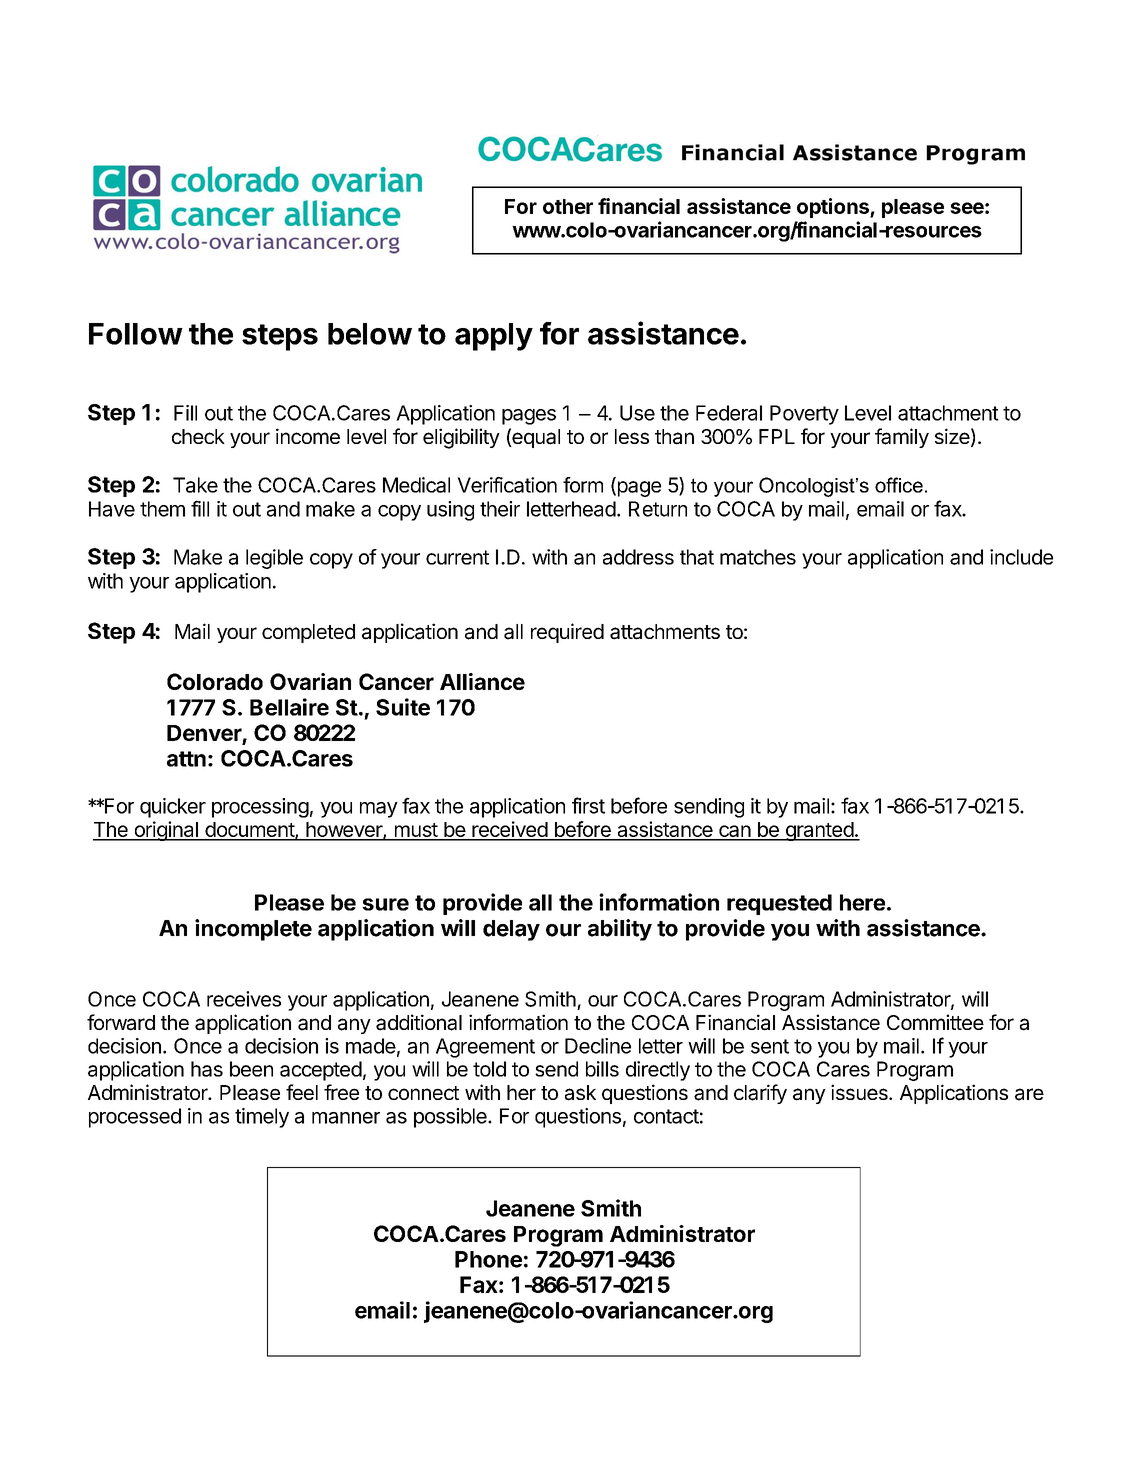 The height and width of the screenshot is (1462, 1130). Describe the element at coordinates (834, 208) in the screenshot. I see `options` at that location.
